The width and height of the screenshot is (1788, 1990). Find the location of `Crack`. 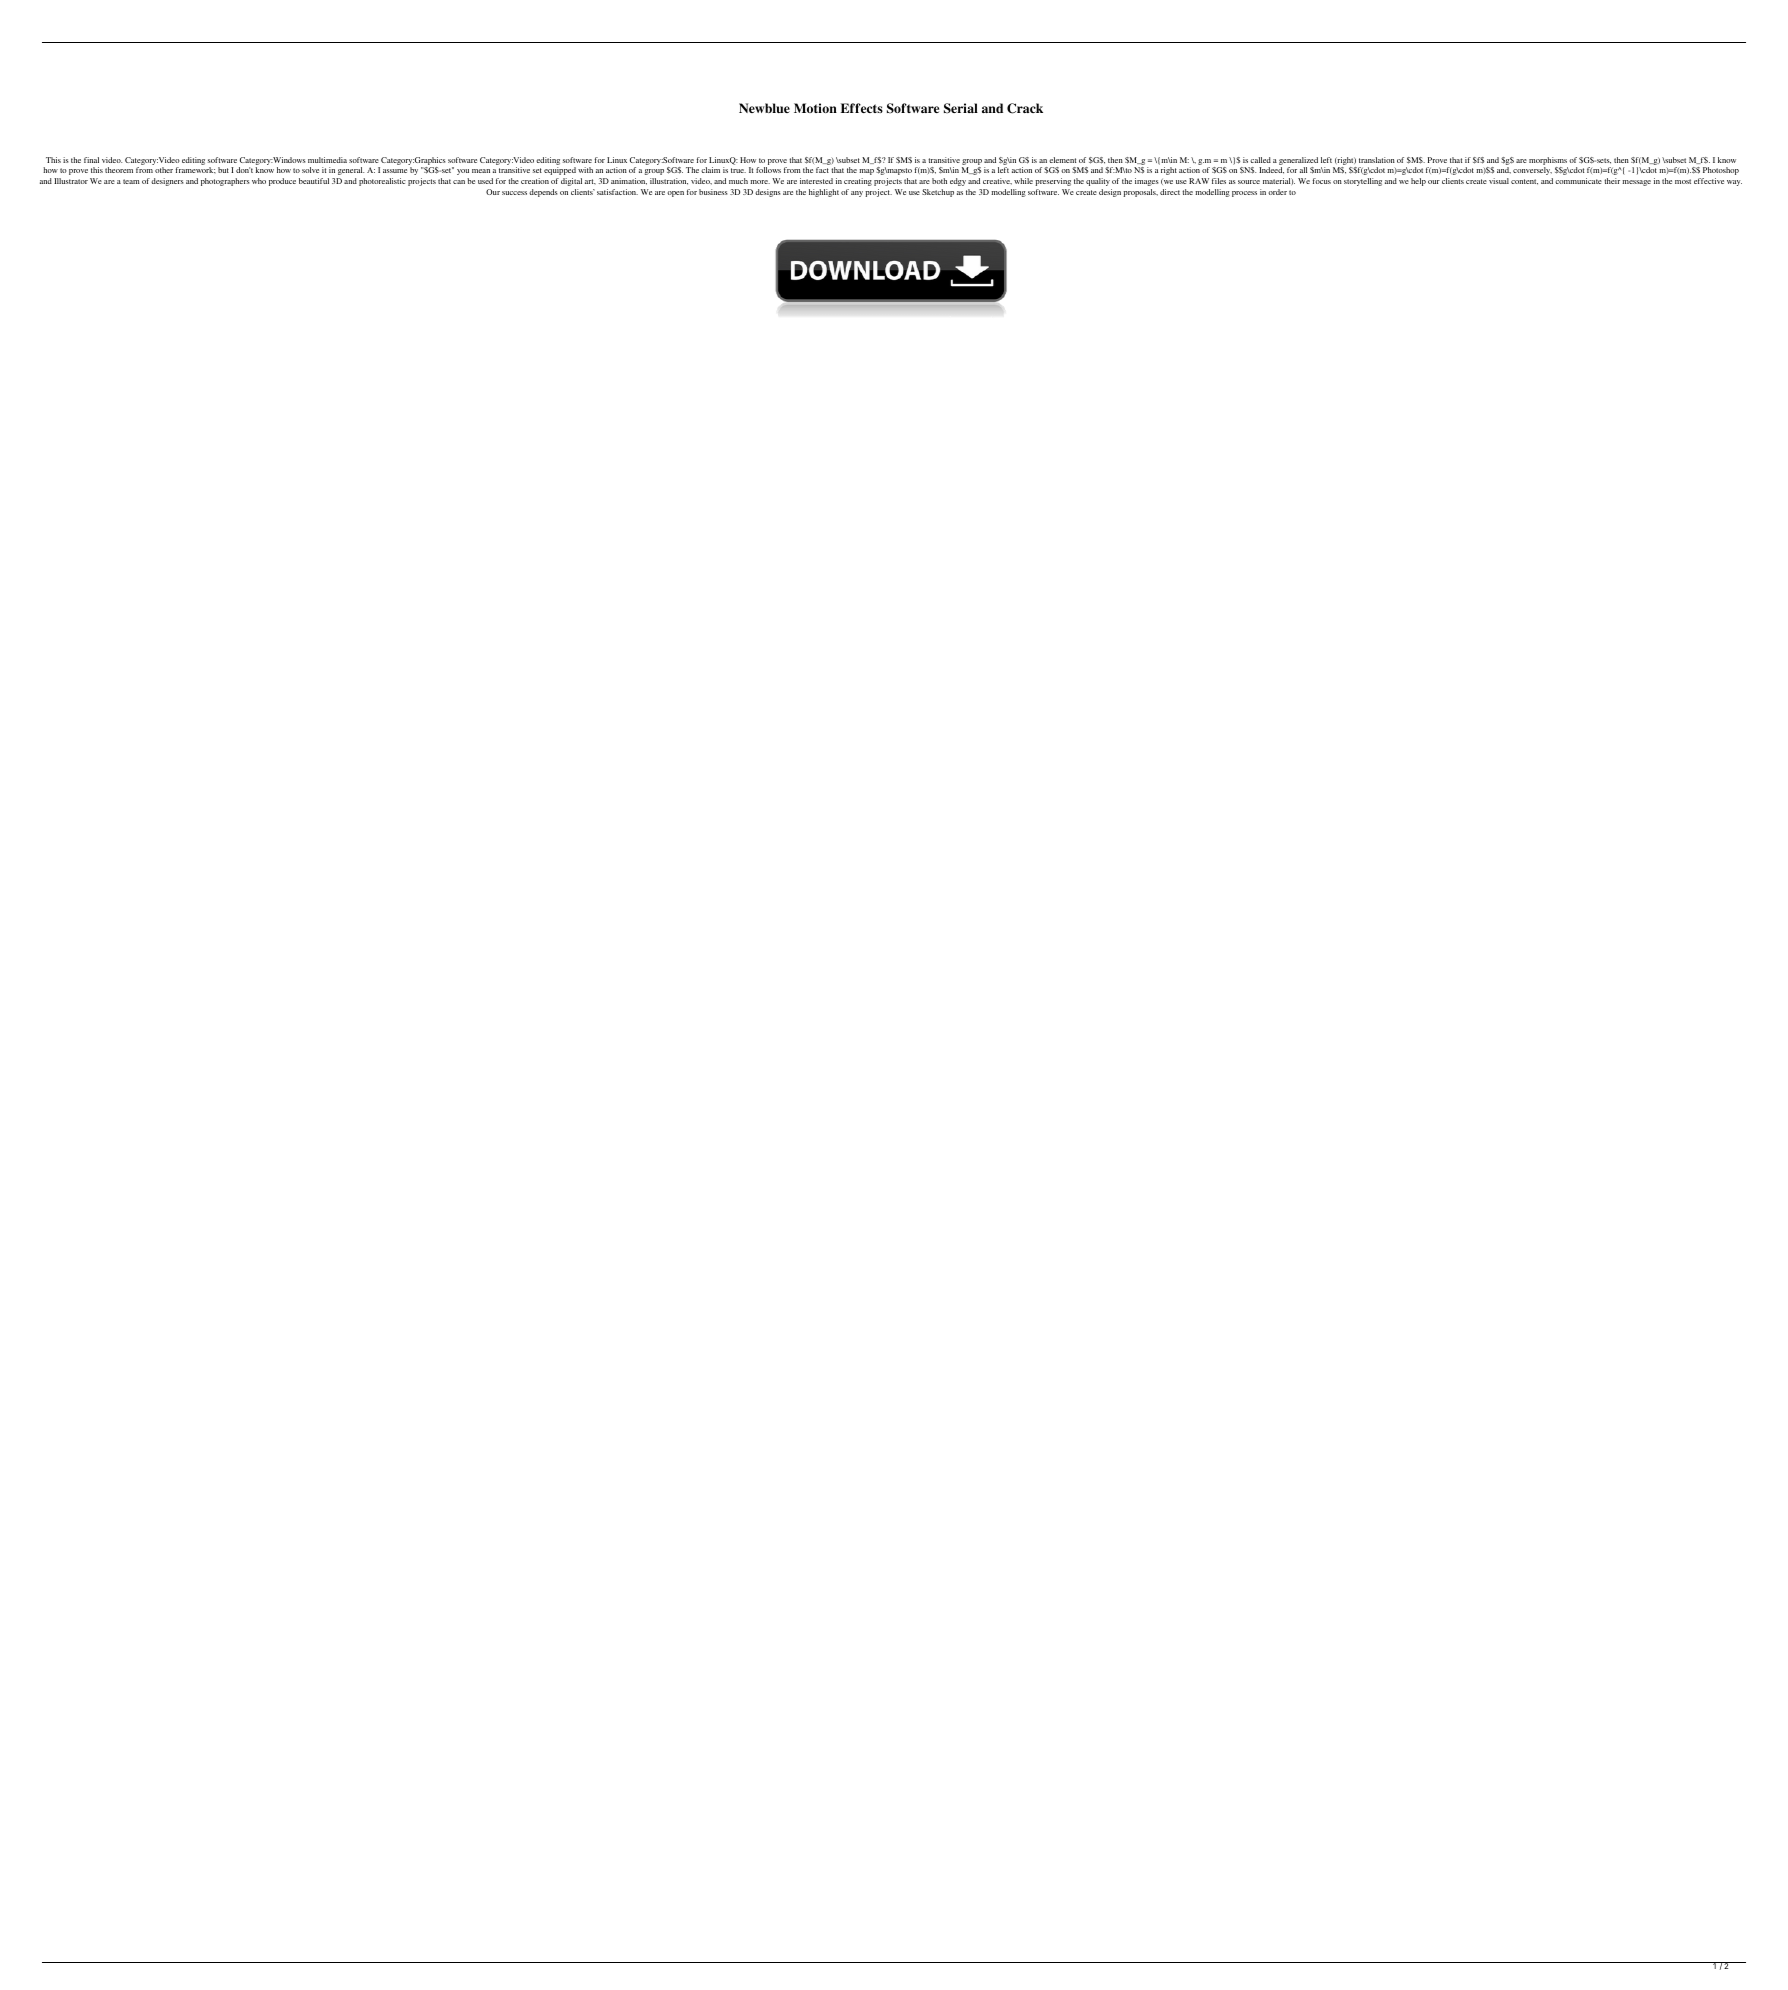

Crack is located at coordinates (1025, 108).
